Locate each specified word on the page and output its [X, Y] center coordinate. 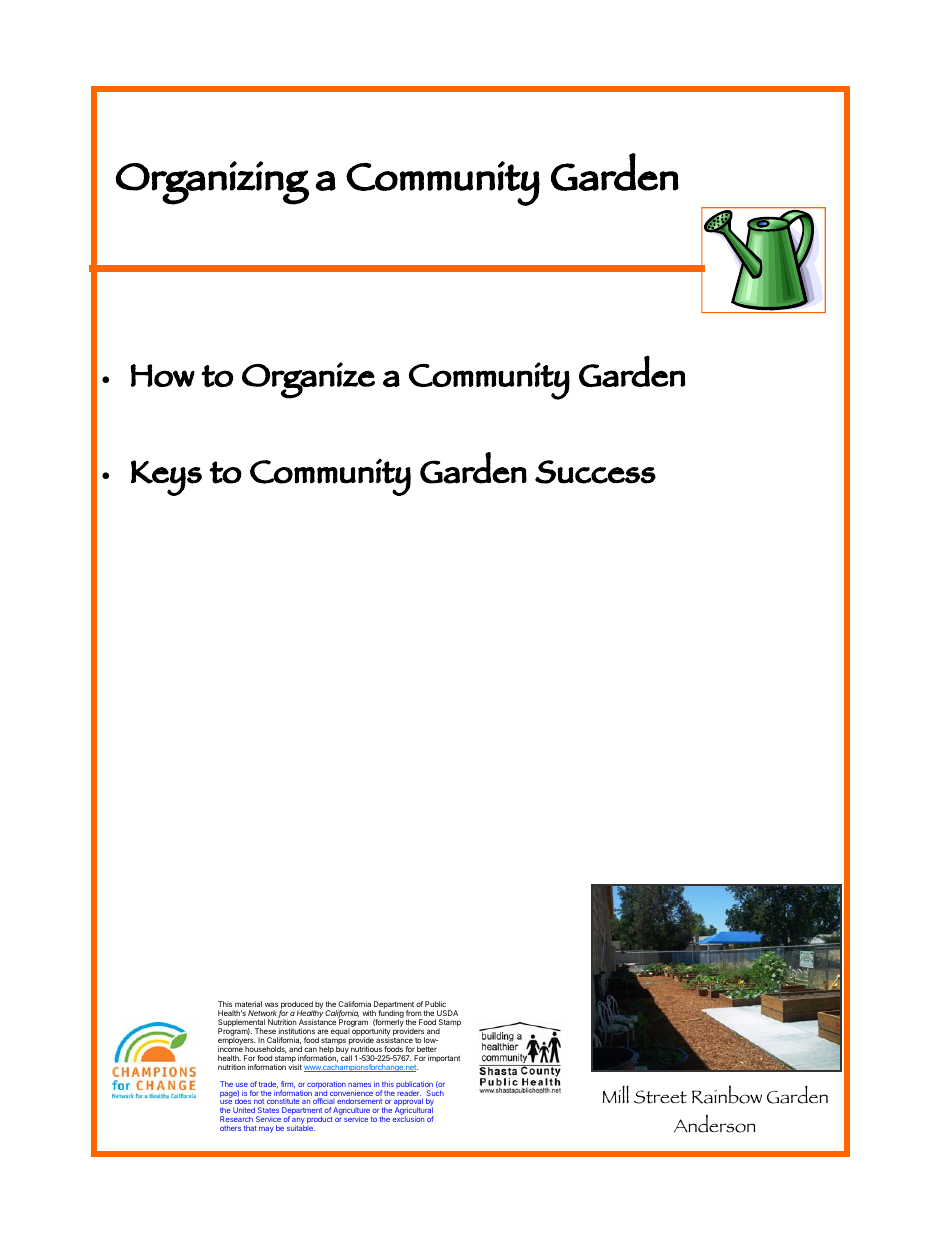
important [444, 1059]
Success [595, 472]
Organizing [212, 183]
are [322, 1031]
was [271, 1004]
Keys [166, 478]
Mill [616, 1094]
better [427, 1049]
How [163, 375]
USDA [447, 1013]
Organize [308, 380]
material [248, 1004]
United [244, 1112]
